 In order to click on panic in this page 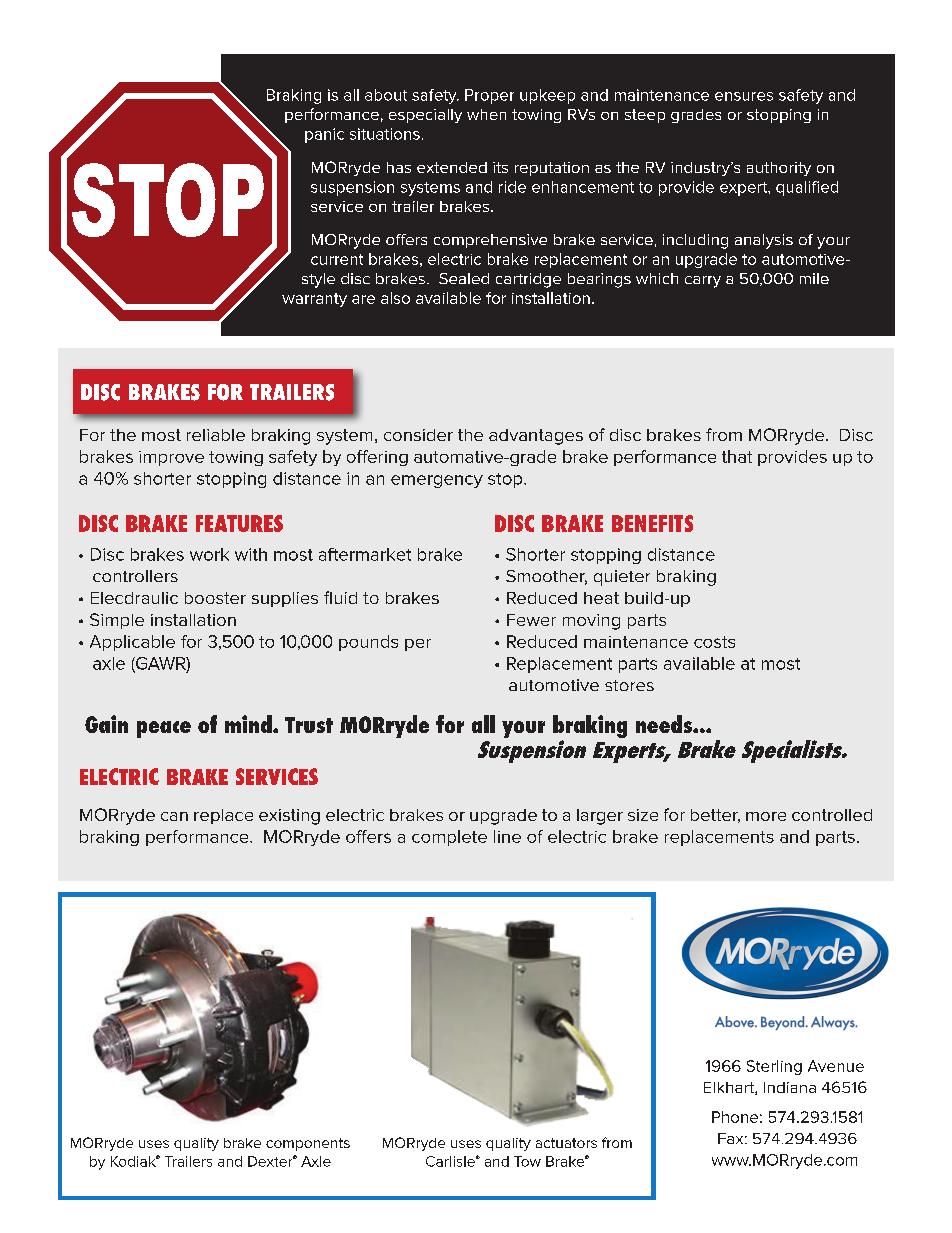, I will do `click(324, 135)`.
